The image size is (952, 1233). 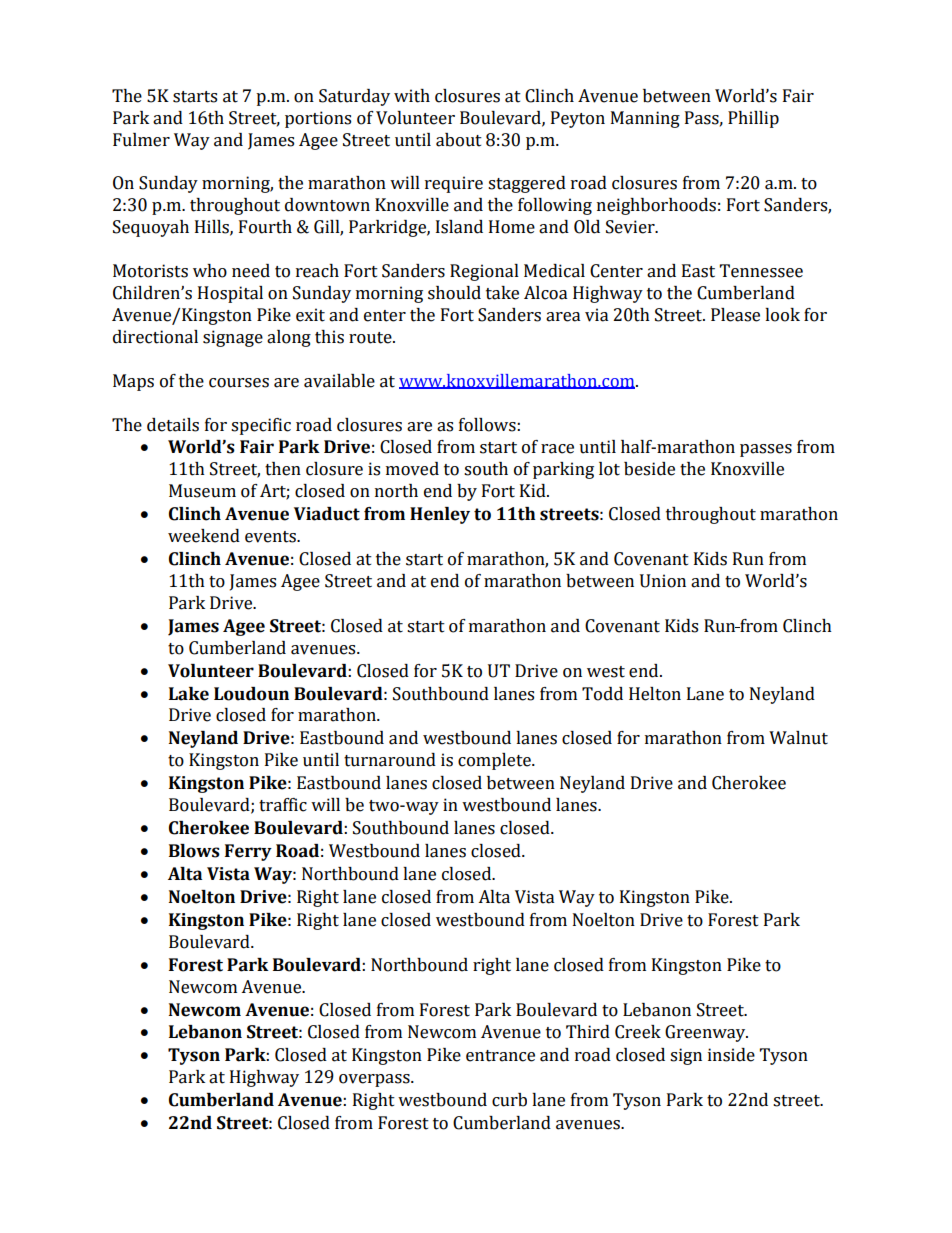 What do you see at coordinates (454, 293) in the page?
I see `should` at bounding box center [454, 293].
